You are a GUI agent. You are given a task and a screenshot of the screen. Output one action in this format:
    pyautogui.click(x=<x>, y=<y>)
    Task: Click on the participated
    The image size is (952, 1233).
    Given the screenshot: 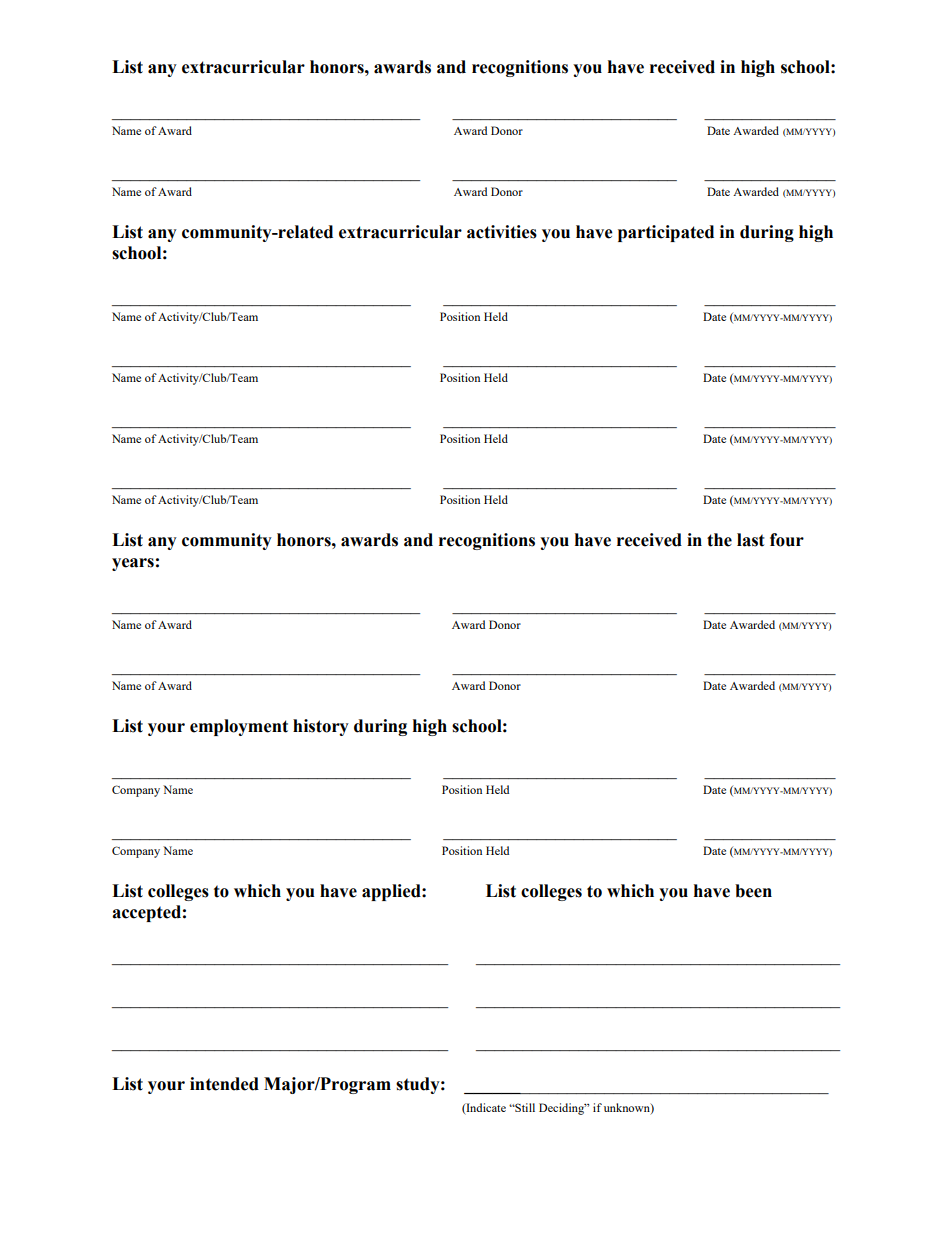 What is the action you would take?
    pyautogui.click(x=666, y=233)
